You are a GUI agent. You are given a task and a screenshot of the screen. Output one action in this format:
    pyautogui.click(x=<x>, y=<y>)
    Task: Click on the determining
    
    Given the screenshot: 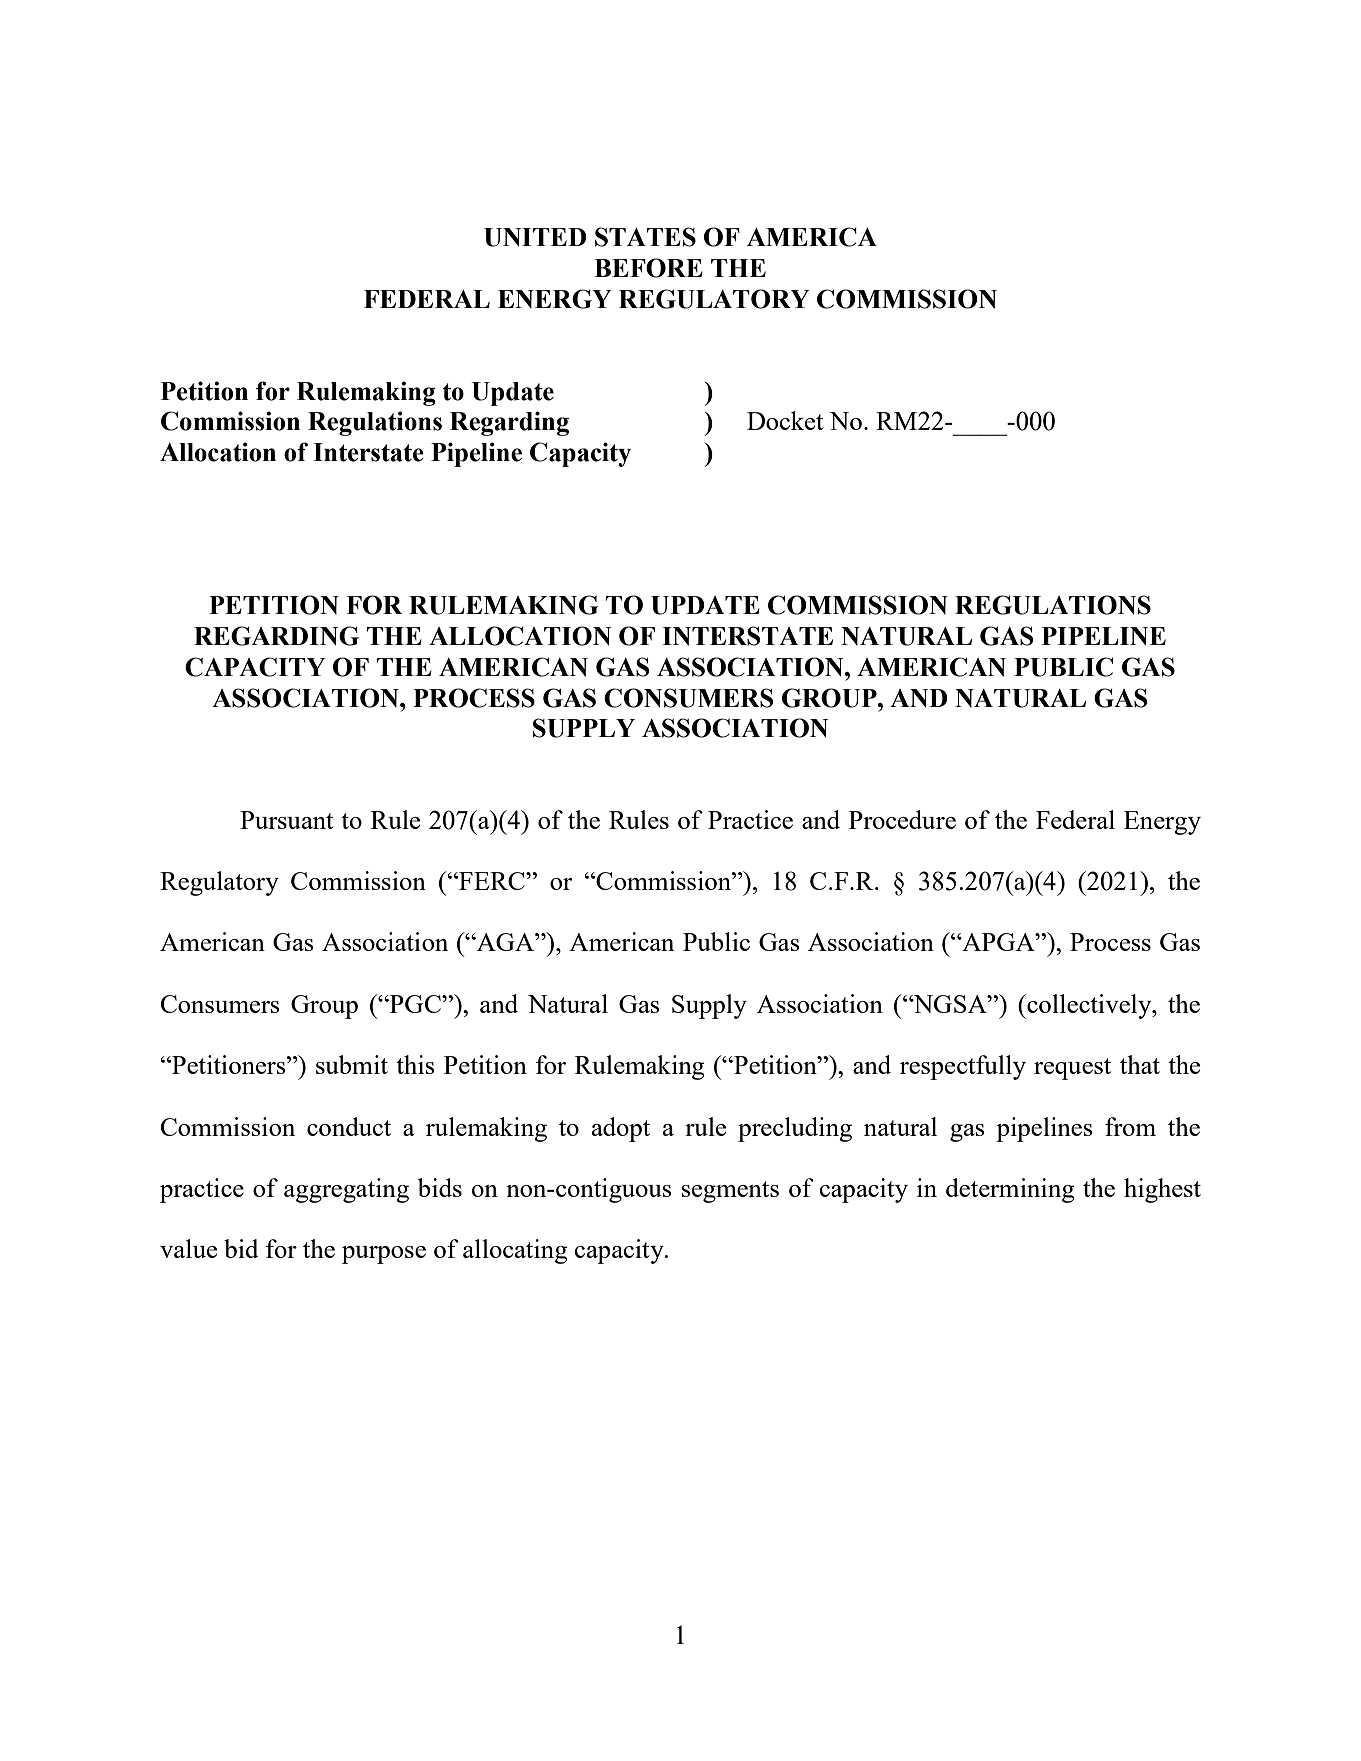 What is the action you would take?
    pyautogui.click(x=1010, y=1190)
